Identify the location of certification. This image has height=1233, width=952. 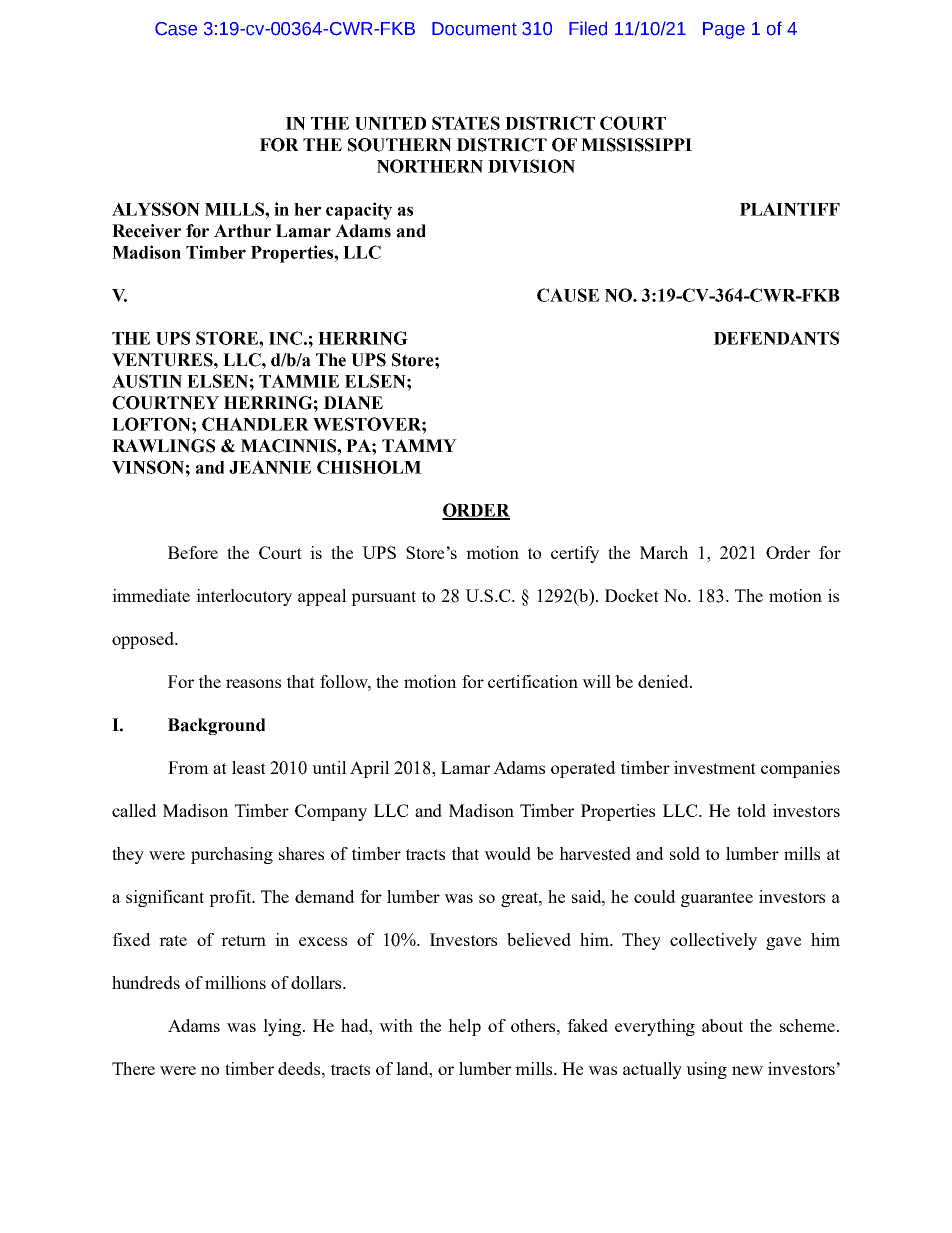
(533, 681).
